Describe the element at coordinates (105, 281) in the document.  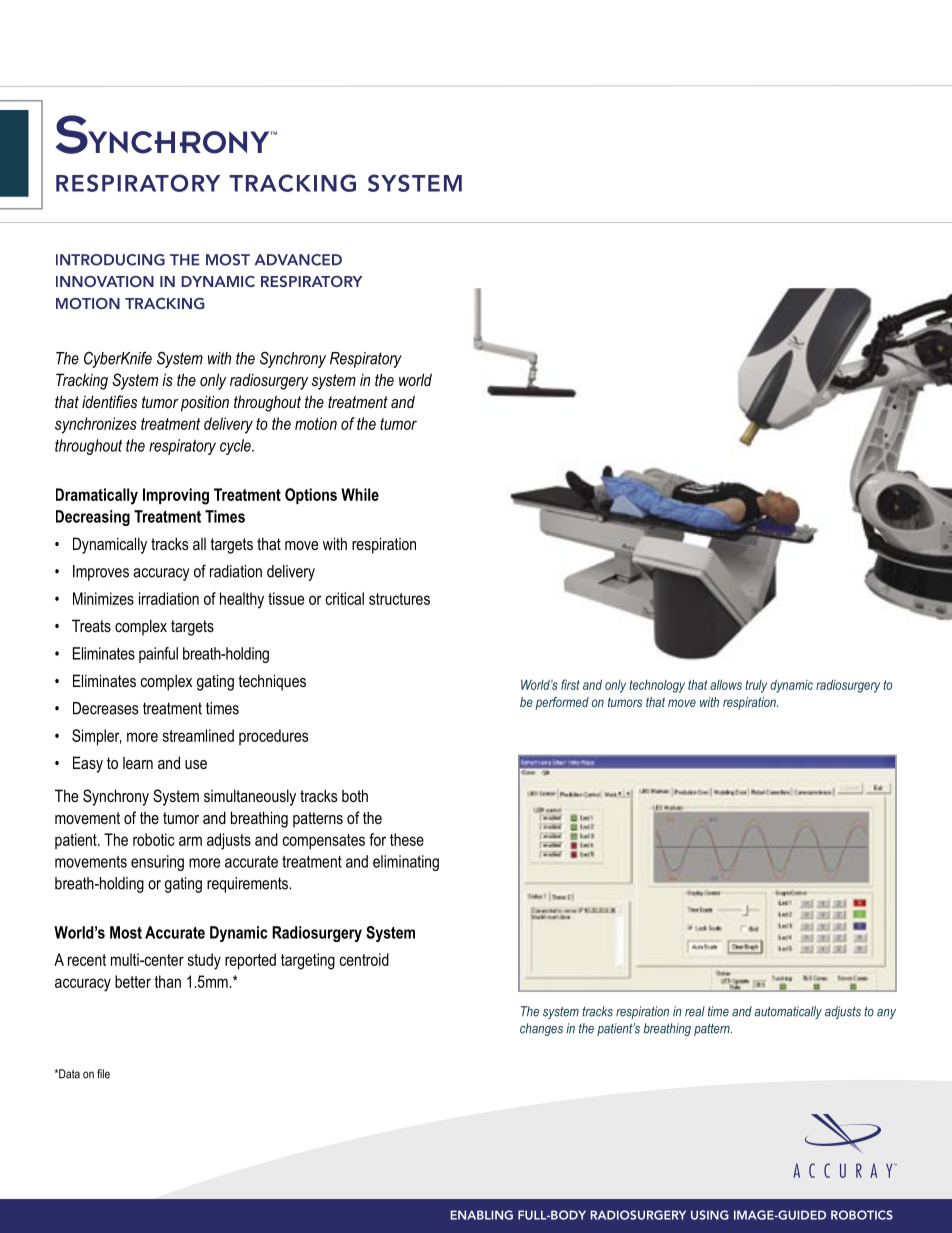
I see `INNOVATION` at that location.
